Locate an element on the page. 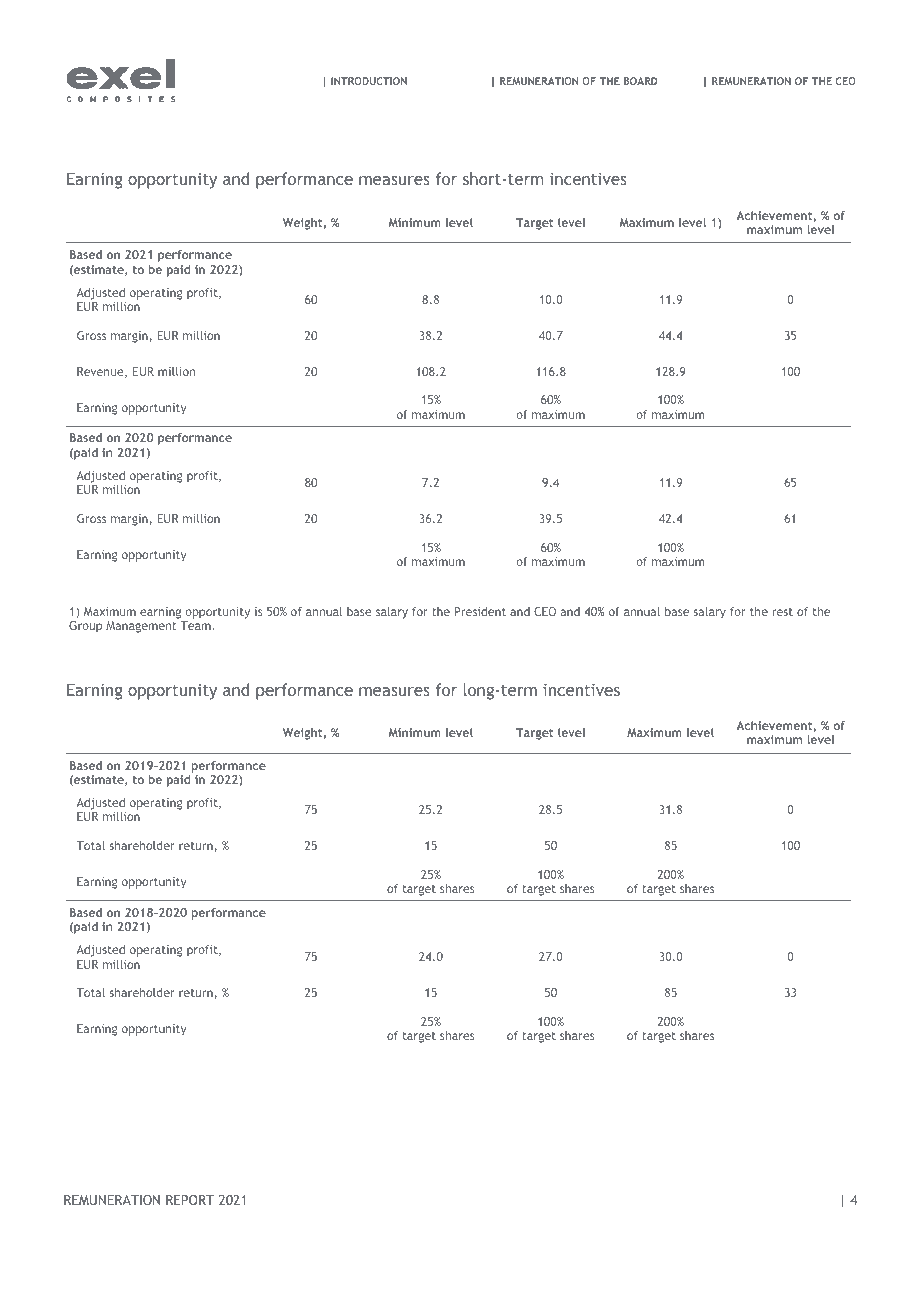 This document has height=1308, width=924. REPORT is located at coordinates (190, 1200).
